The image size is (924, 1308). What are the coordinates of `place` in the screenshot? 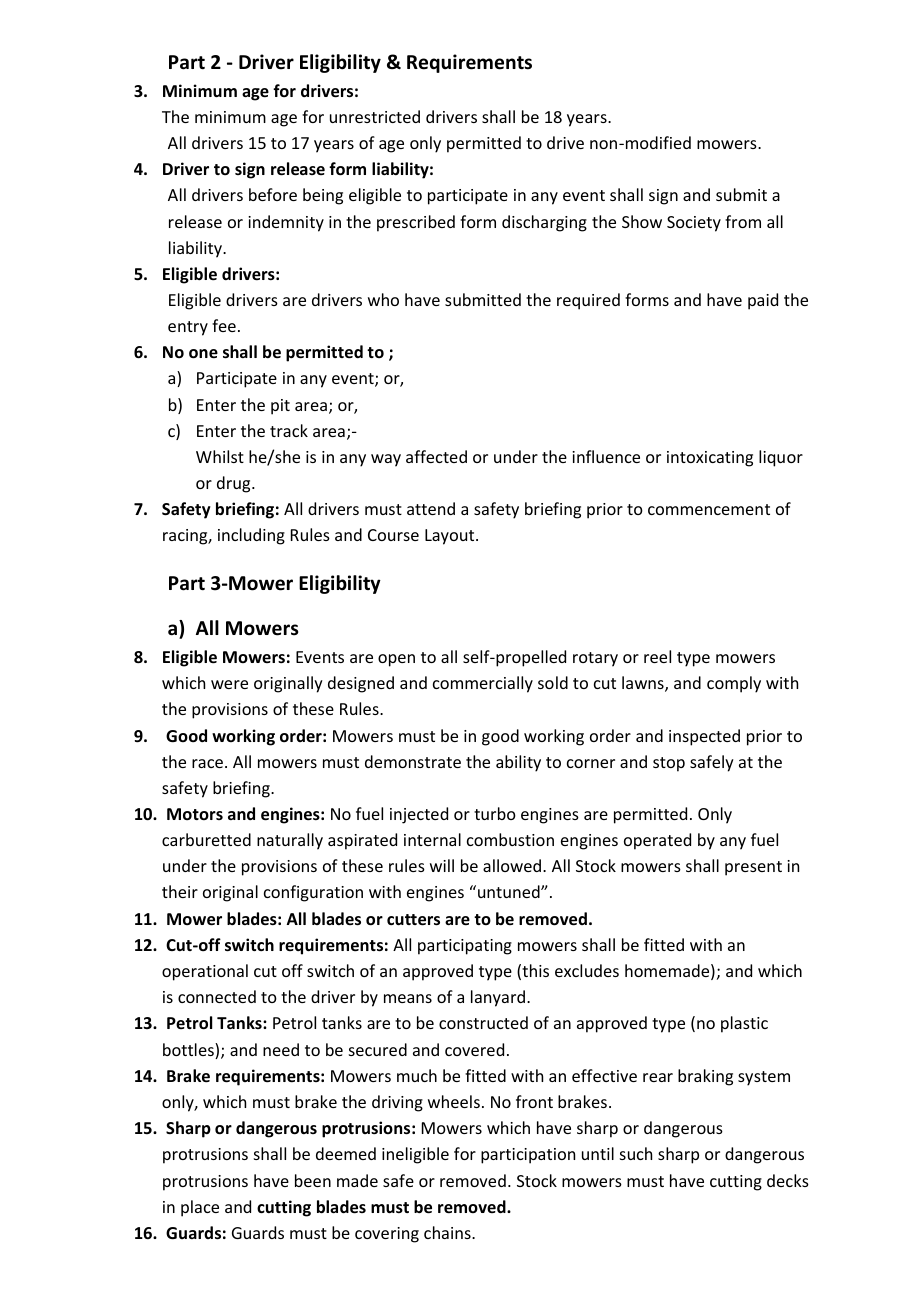 It's located at (200, 1208).
